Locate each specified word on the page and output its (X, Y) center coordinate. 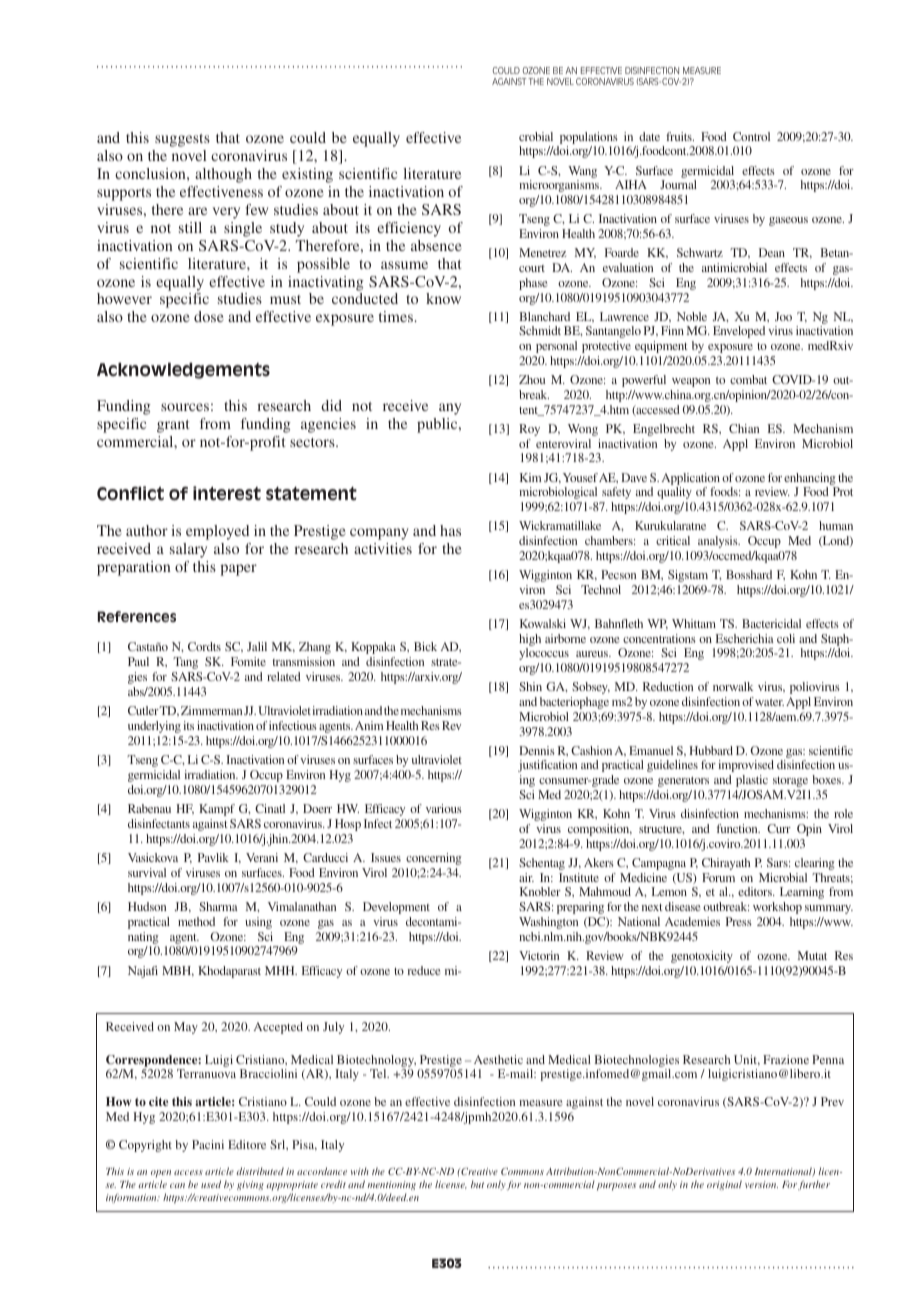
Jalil (257, 646)
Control (751, 136)
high (530, 640)
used (211, 1184)
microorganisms (560, 186)
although (223, 175)
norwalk (733, 686)
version (761, 1184)
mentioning (391, 1187)
